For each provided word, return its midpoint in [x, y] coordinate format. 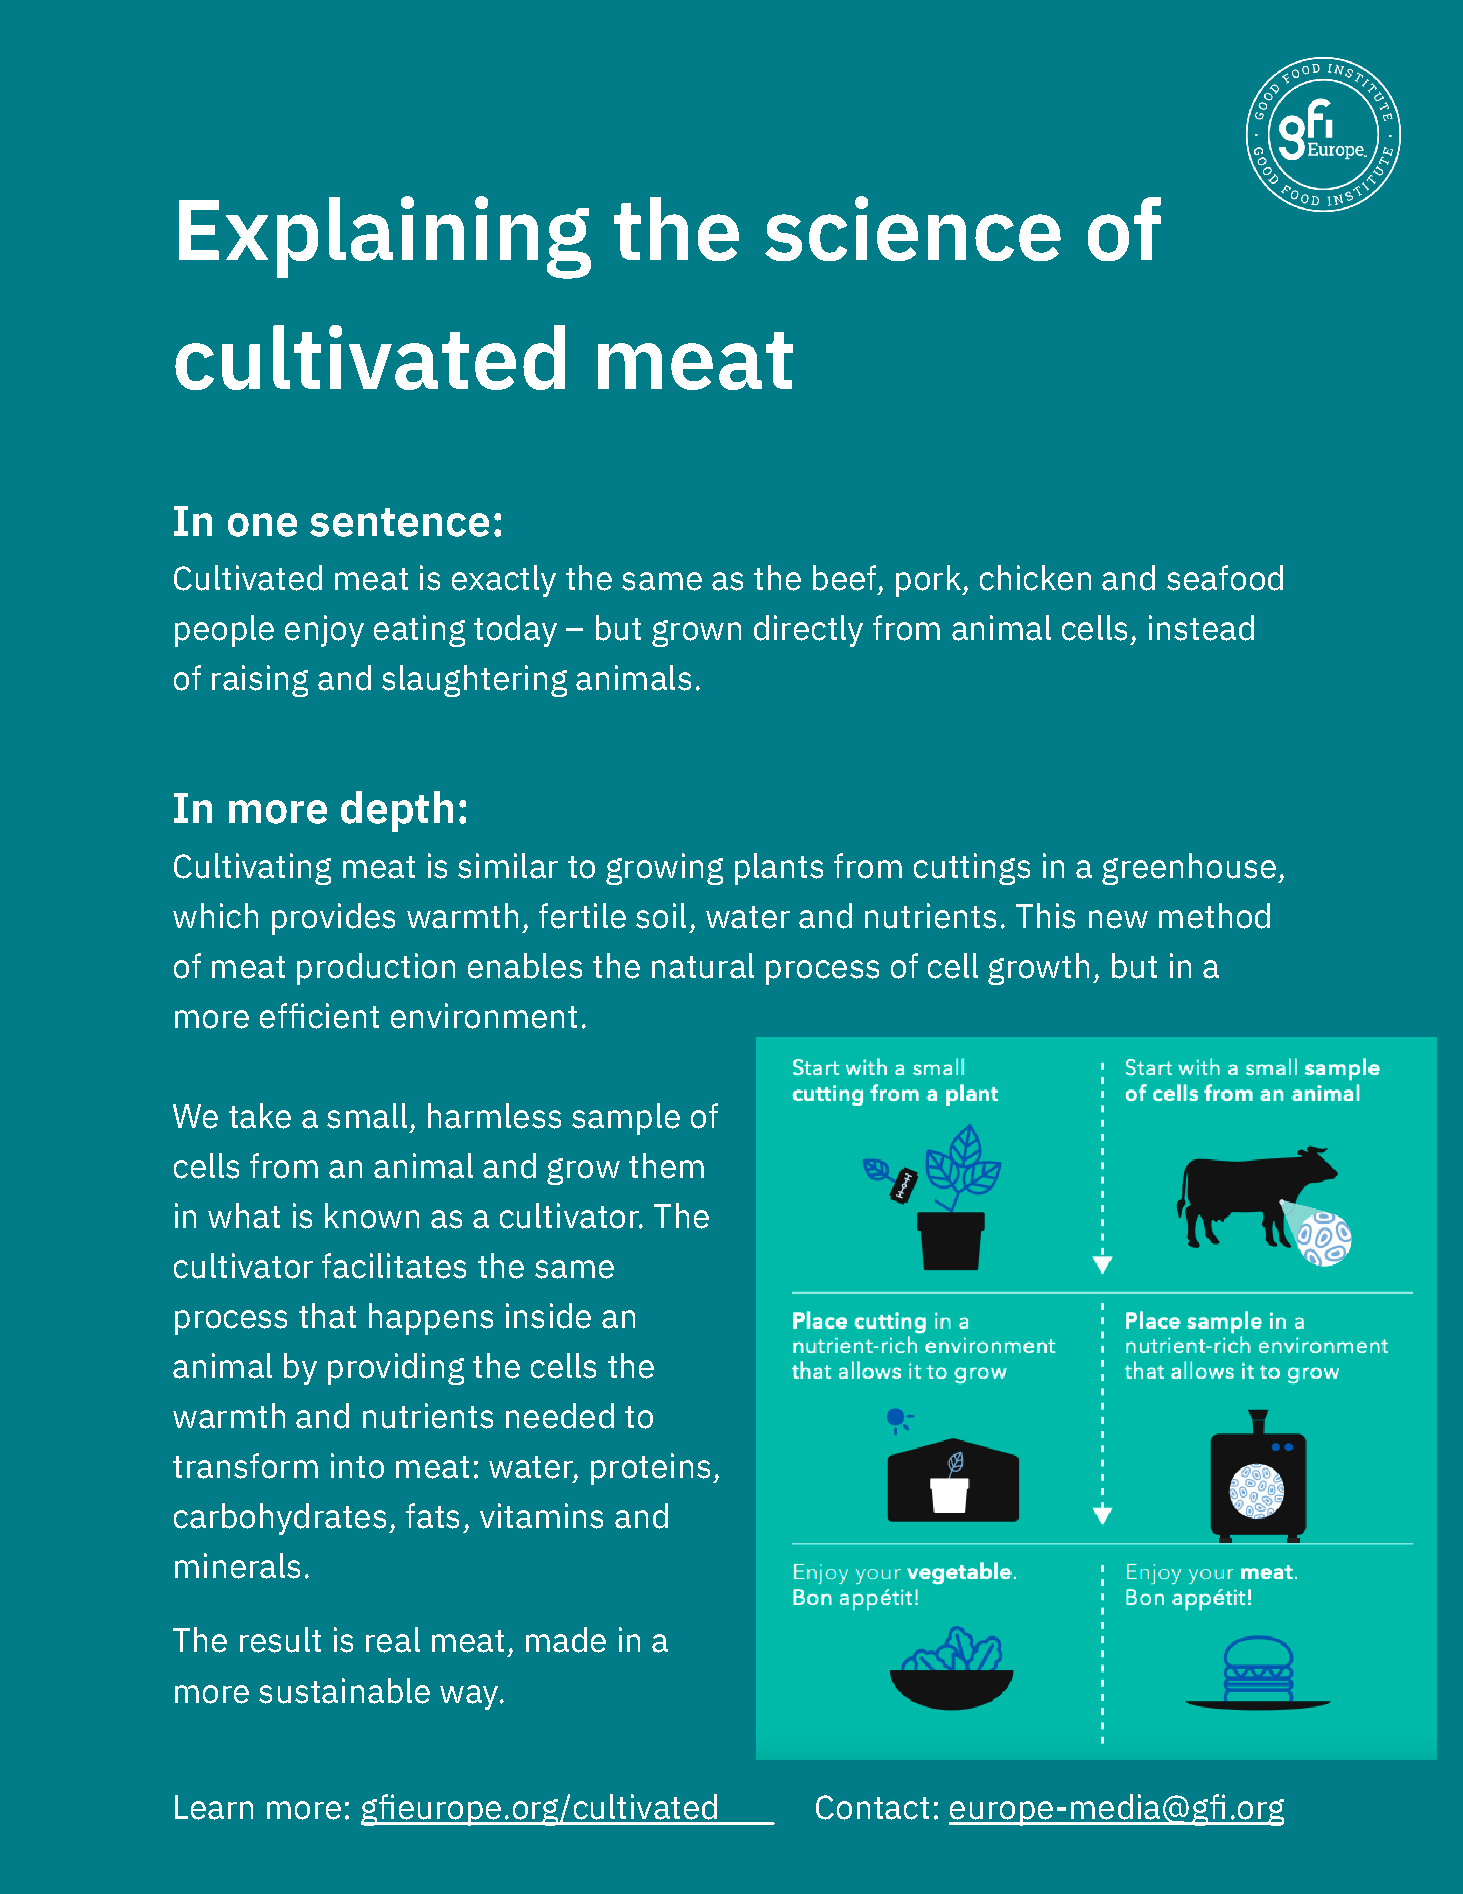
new [1118, 919]
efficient [319, 1016]
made [566, 1640]
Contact [872, 1807]
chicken [1035, 578]
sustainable [344, 1691]
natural [703, 966]
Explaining [385, 237]
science [913, 228]
